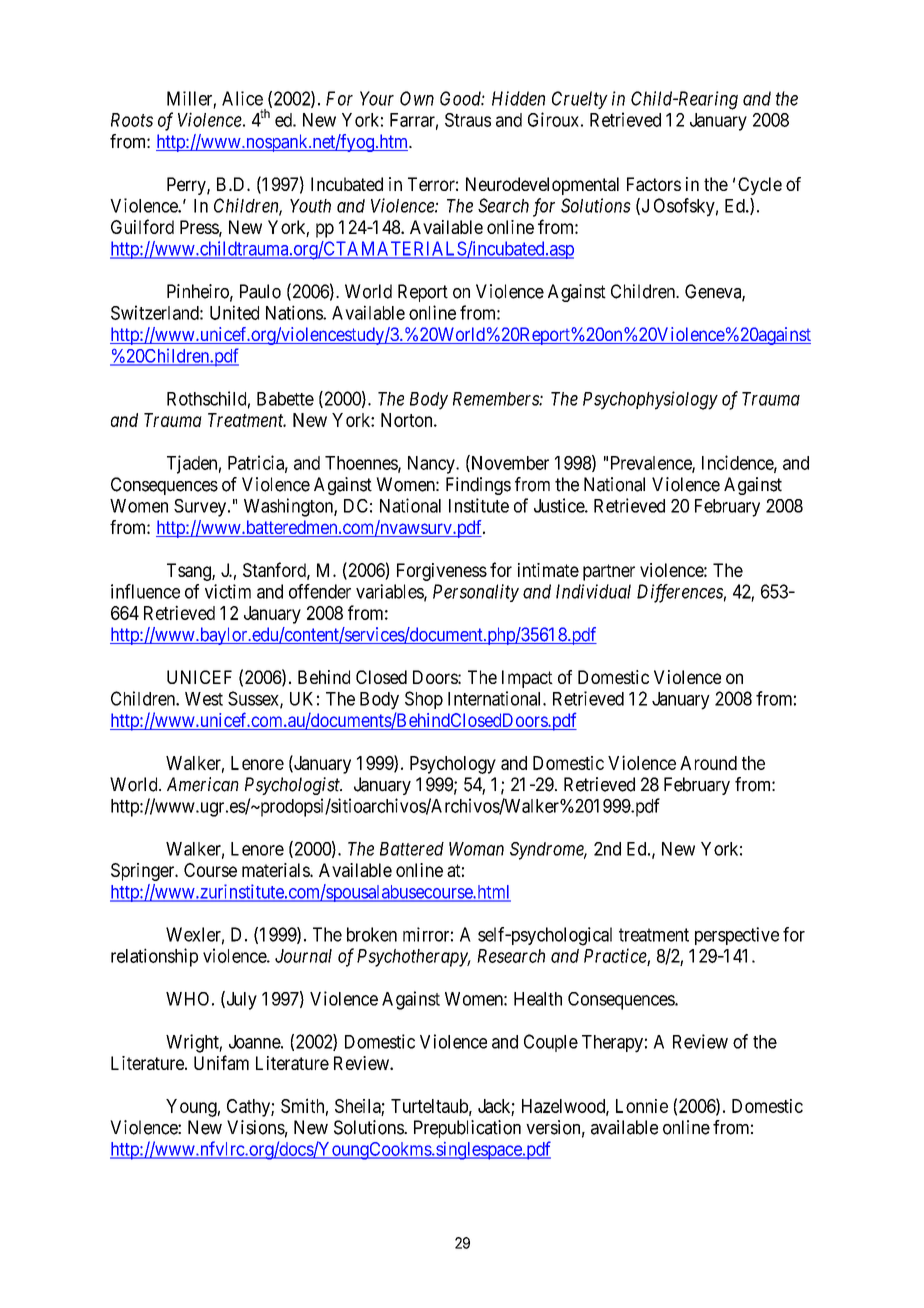 The width and height of the screenshot is (924, 1308). What do you see at coordinates (453, 765) in the screenshot?
I see `Psychology` at bounding box center [453, 765].
